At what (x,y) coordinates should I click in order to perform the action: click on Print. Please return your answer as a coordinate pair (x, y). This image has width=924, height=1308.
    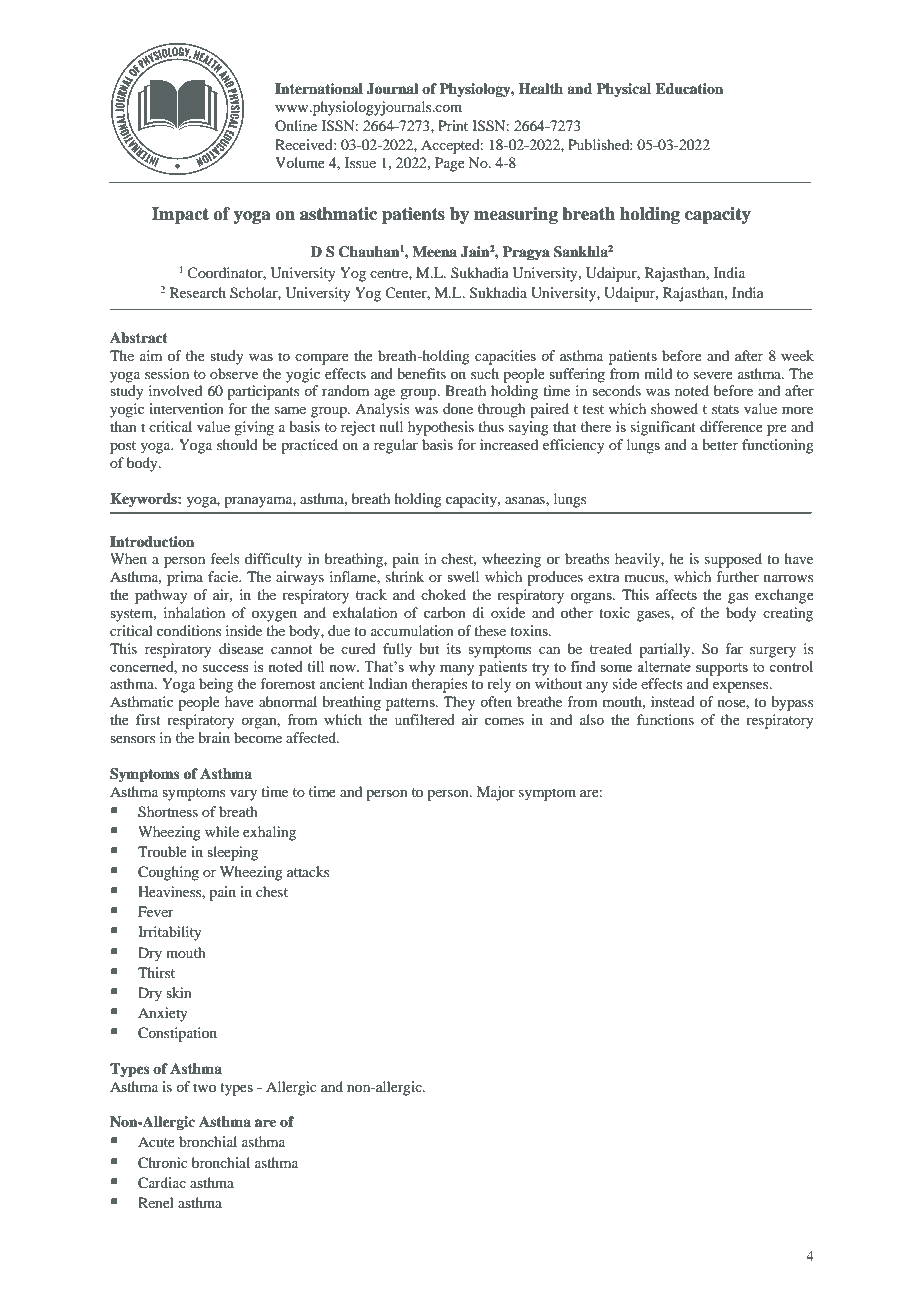
    Looking at the image, I should click on (453, 125).
